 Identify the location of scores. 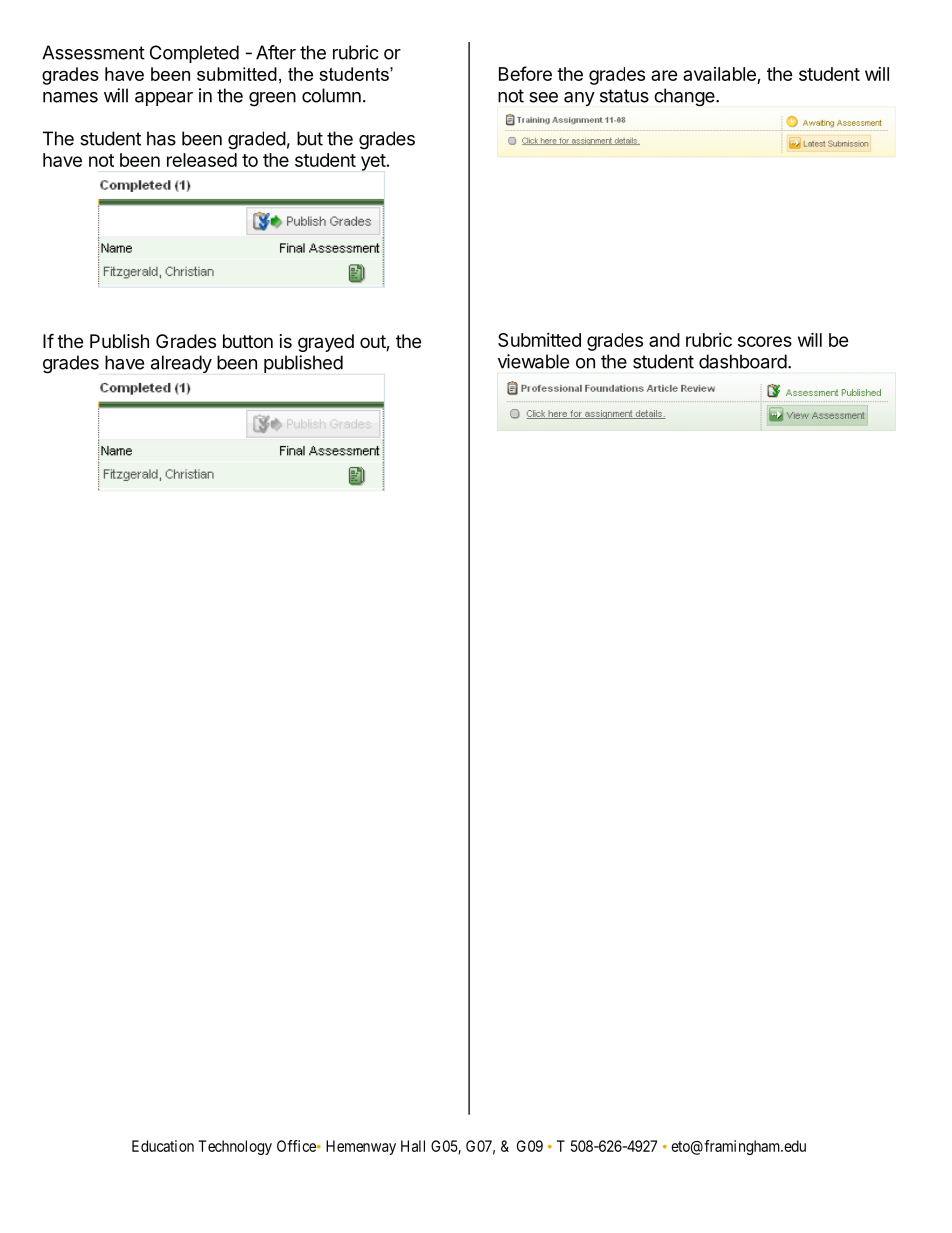
(765, 341).
